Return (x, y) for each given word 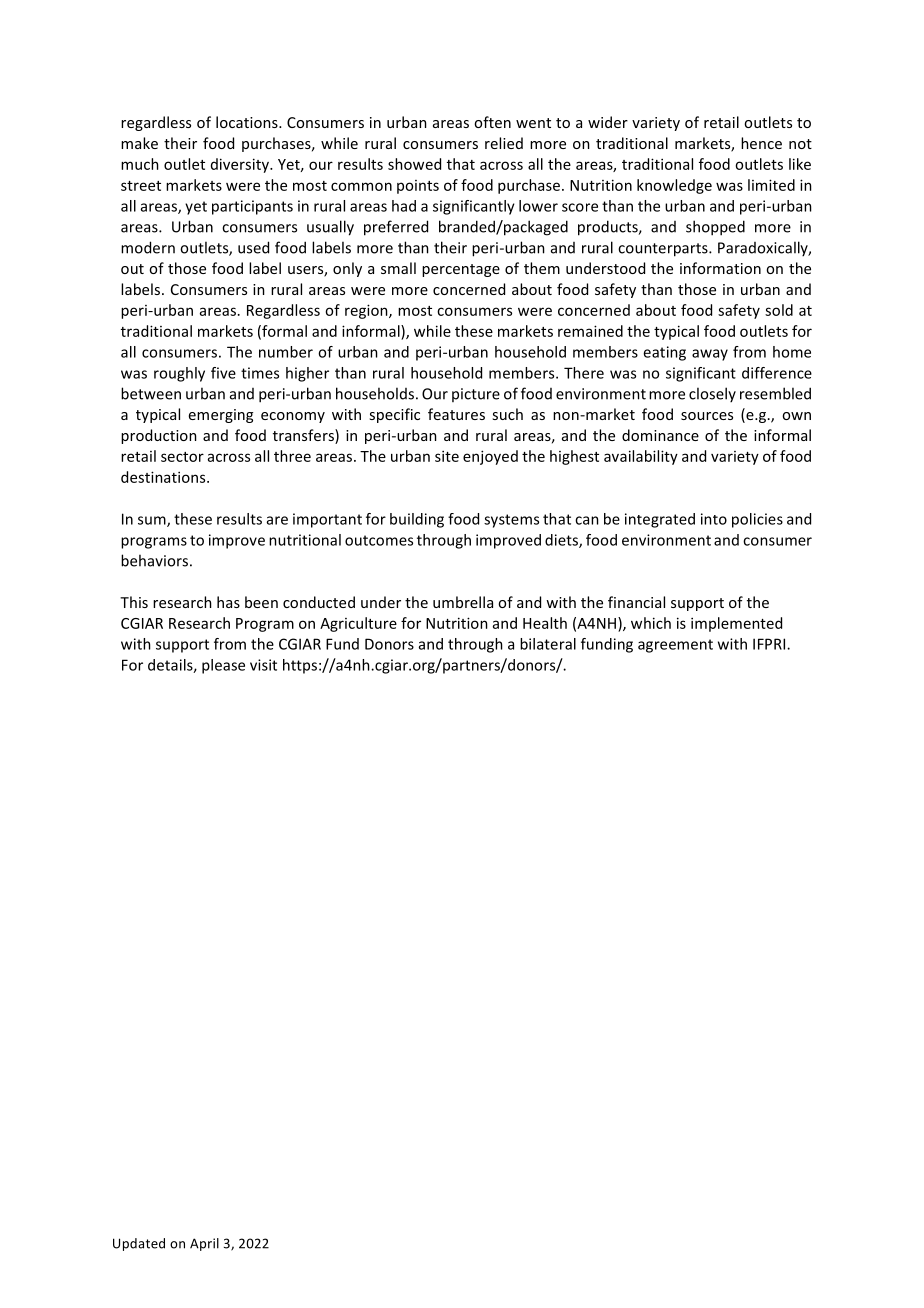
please (223, 666)
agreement (675, 646)
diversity (241, 165)
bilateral (548, 644)
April (204, 1244)
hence (761, 143)
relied (504, 143)
